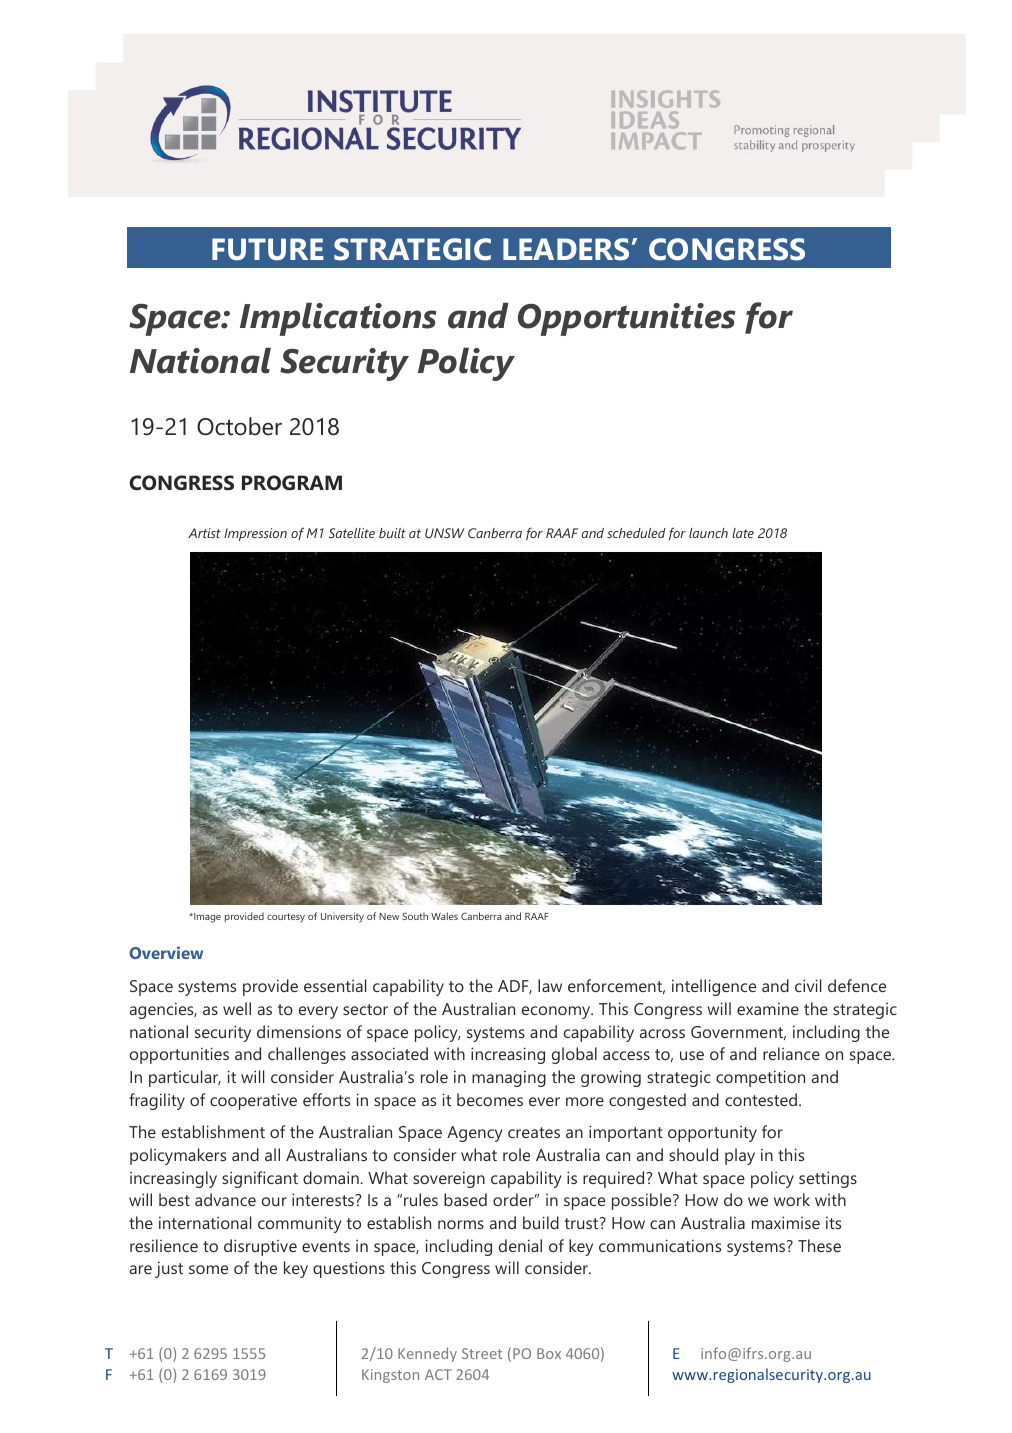 This screenshot has height=1433, width=1012. What do you see at coordinates (208, 1269) in the screenshot?
I see `some` at bounding box center [208, 1269].
